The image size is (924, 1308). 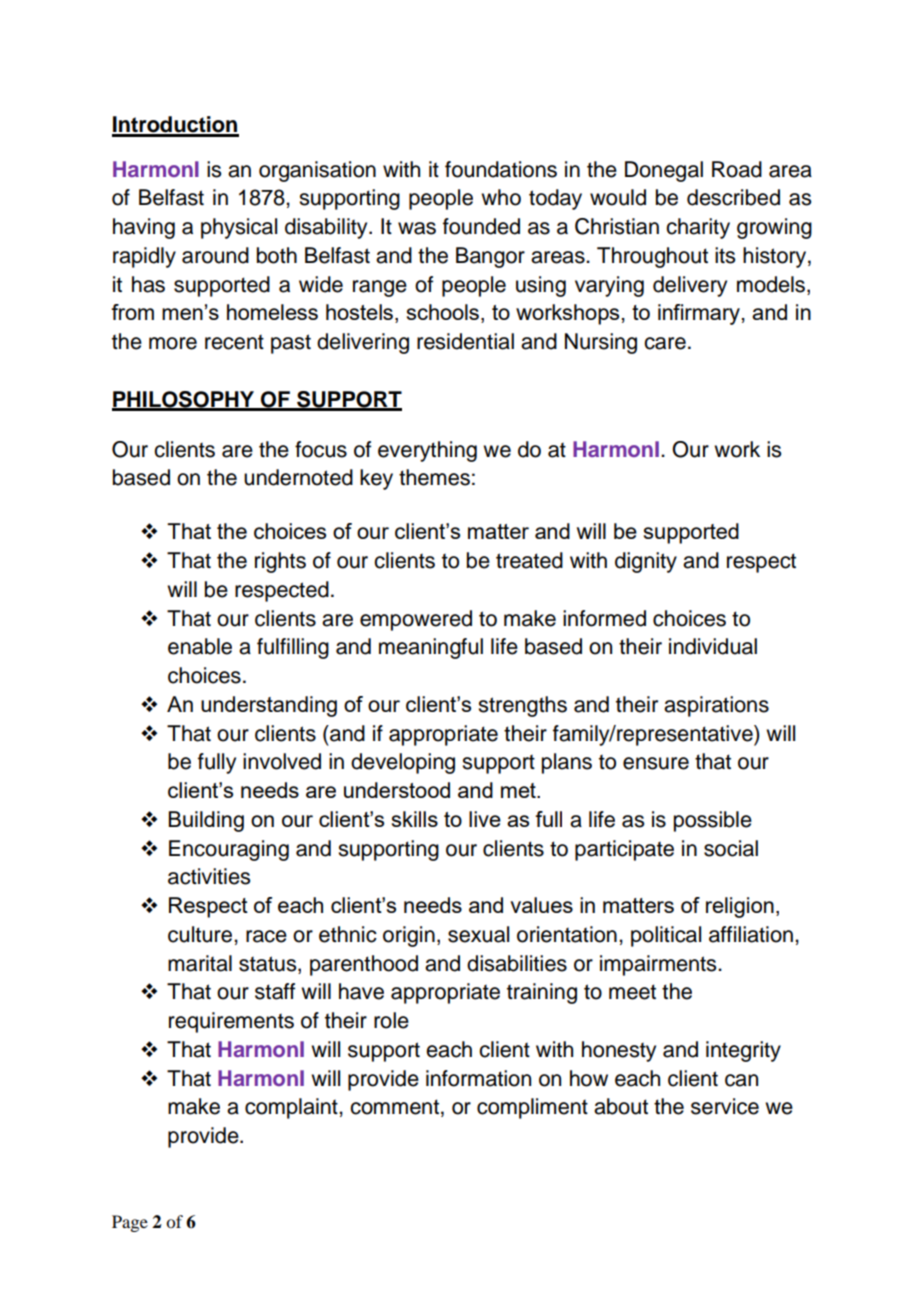 What do you see at coordinates (209, 876) in the screenshot?
I see `activities` at bounding box center [209, 876].
